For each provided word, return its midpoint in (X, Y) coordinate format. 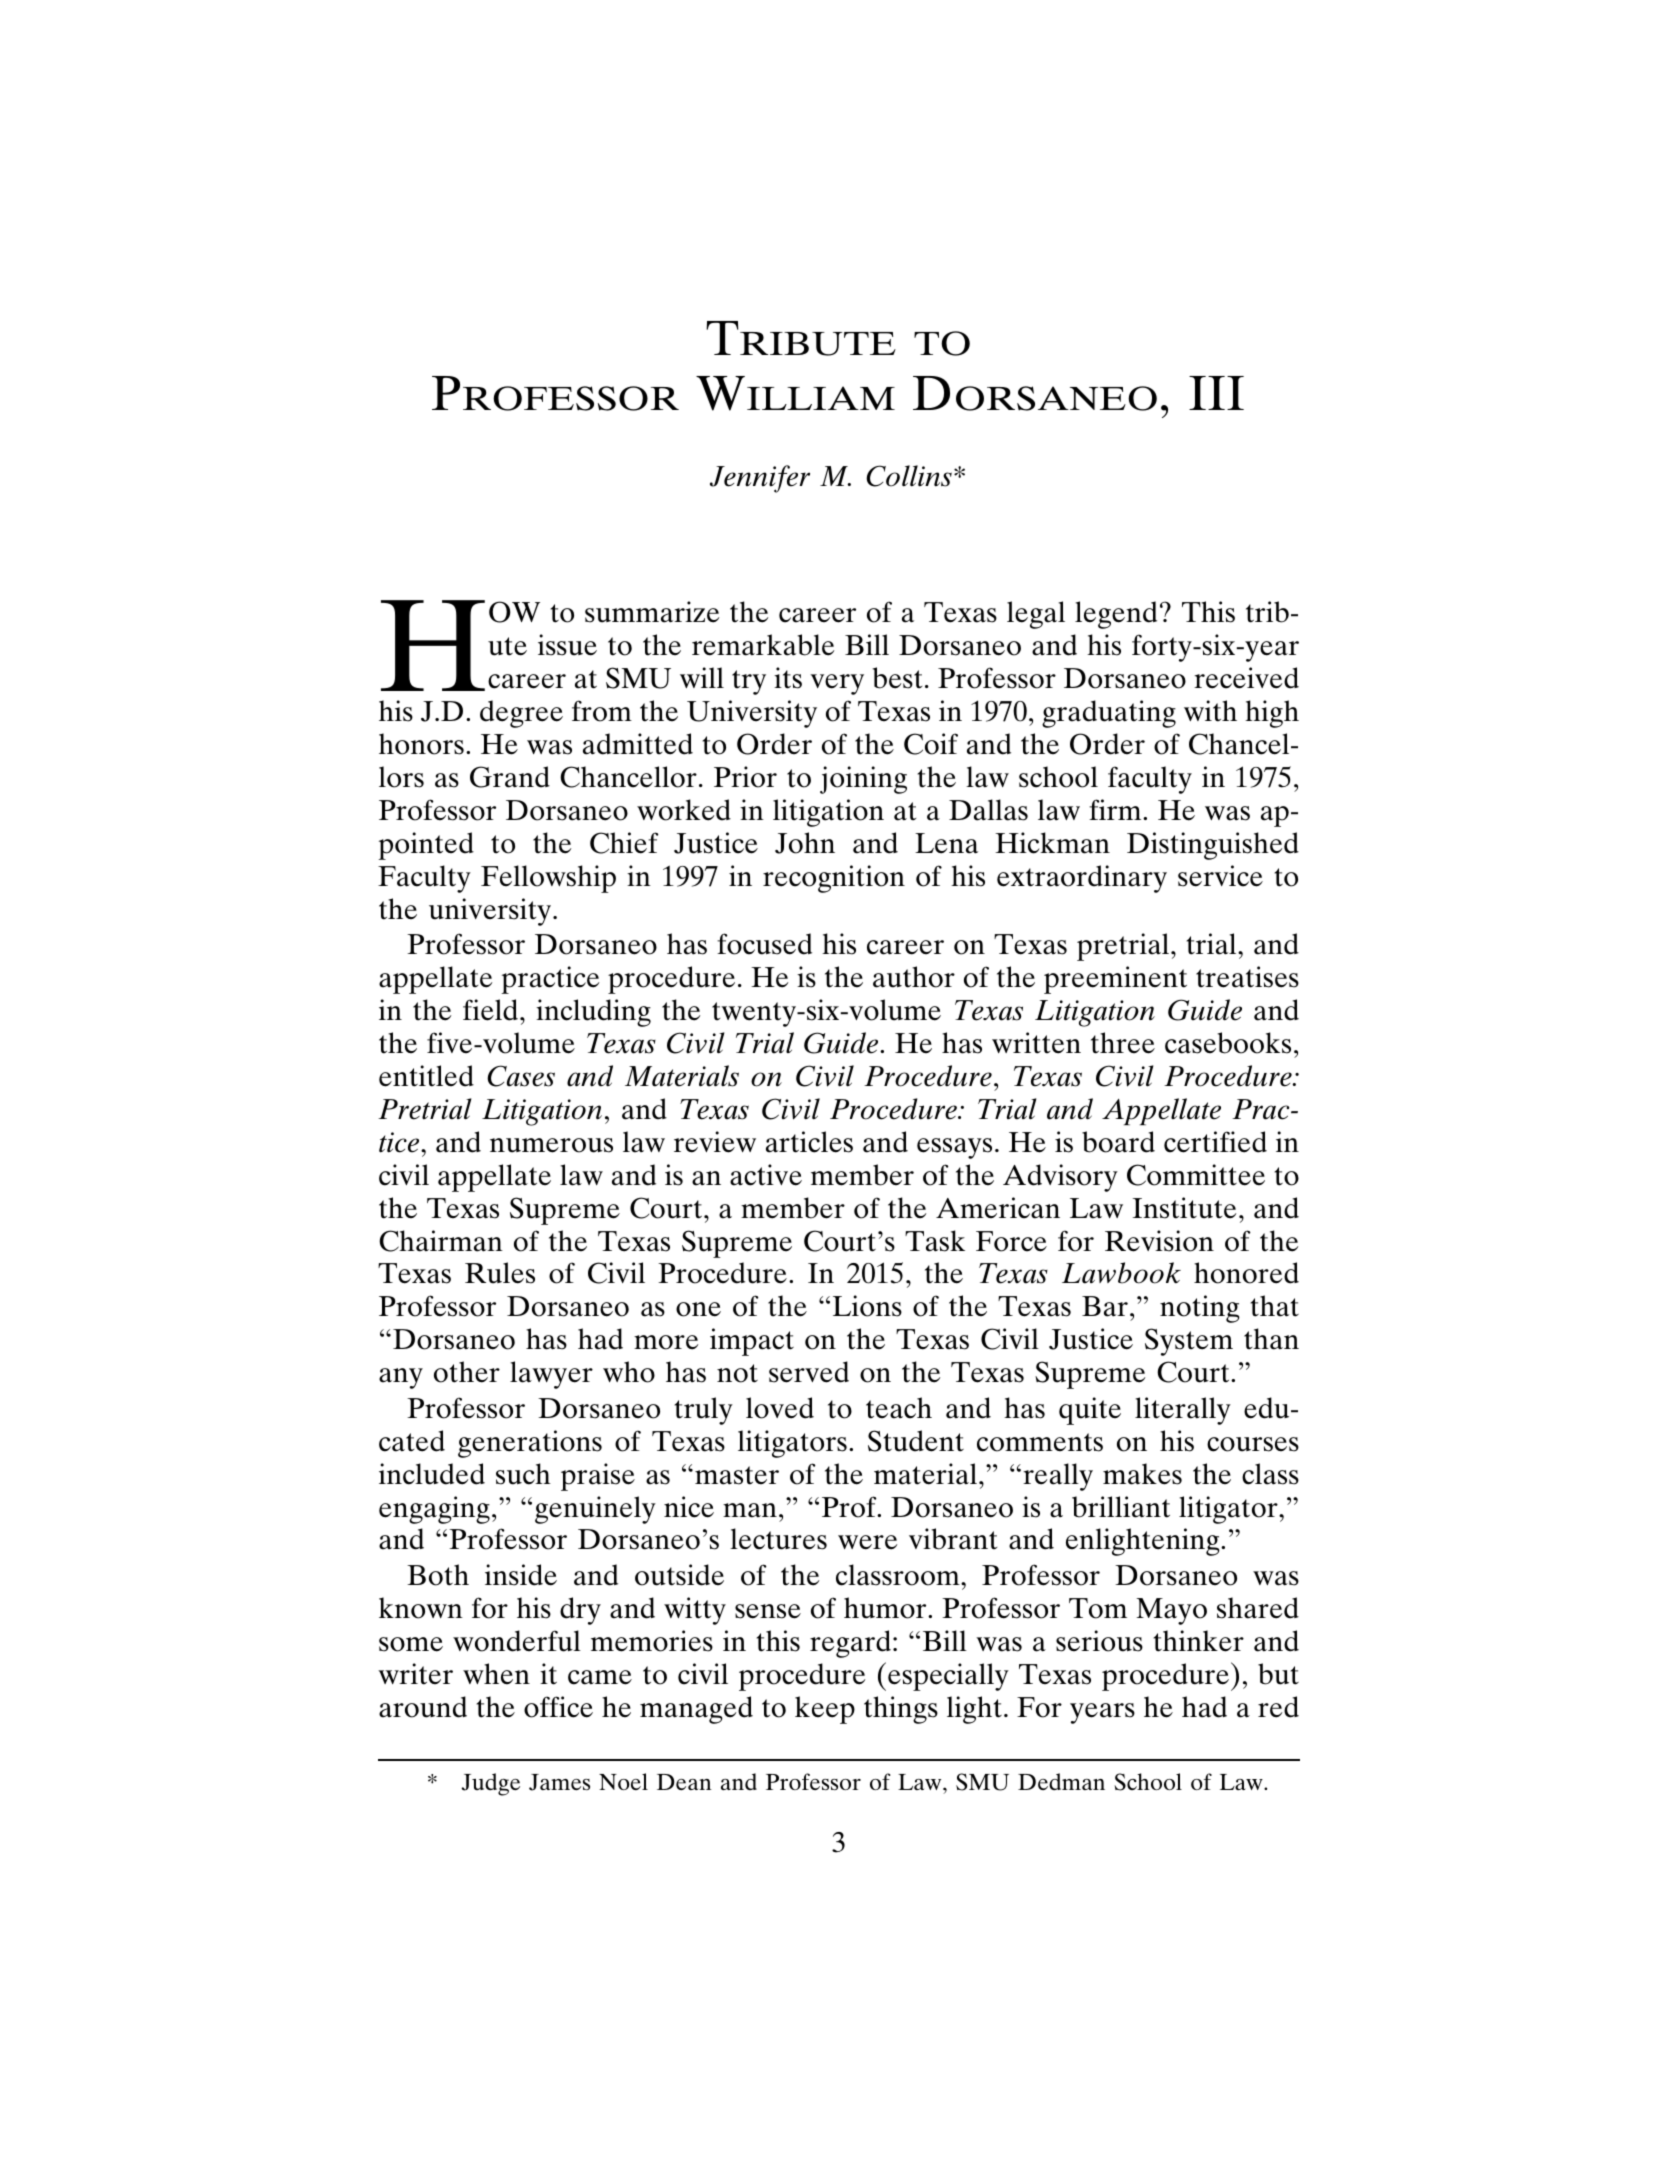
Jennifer (760, 479)
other (467, 1372)
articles (809, 1142)
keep (825, 1710)
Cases (521, 1076)
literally (1183, 1411)
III (1216, 393)
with (1210, 711)
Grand (510, 777)
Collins (909, 476)
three (1123, 1043)
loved (780, 1408)
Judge (490, 1784)
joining (863, 780)
